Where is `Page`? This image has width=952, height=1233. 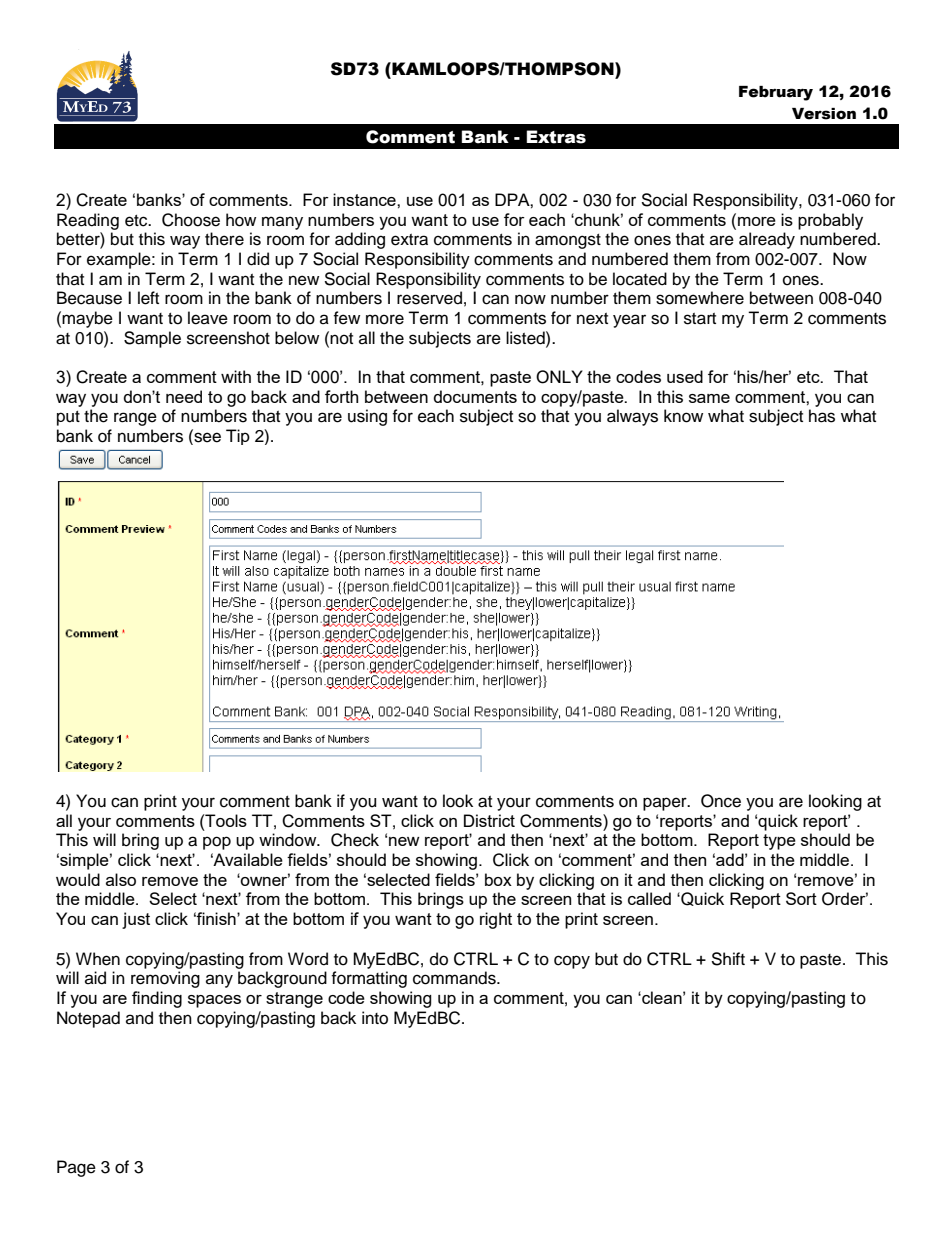 Page is located at coordinates (76, 1168).
